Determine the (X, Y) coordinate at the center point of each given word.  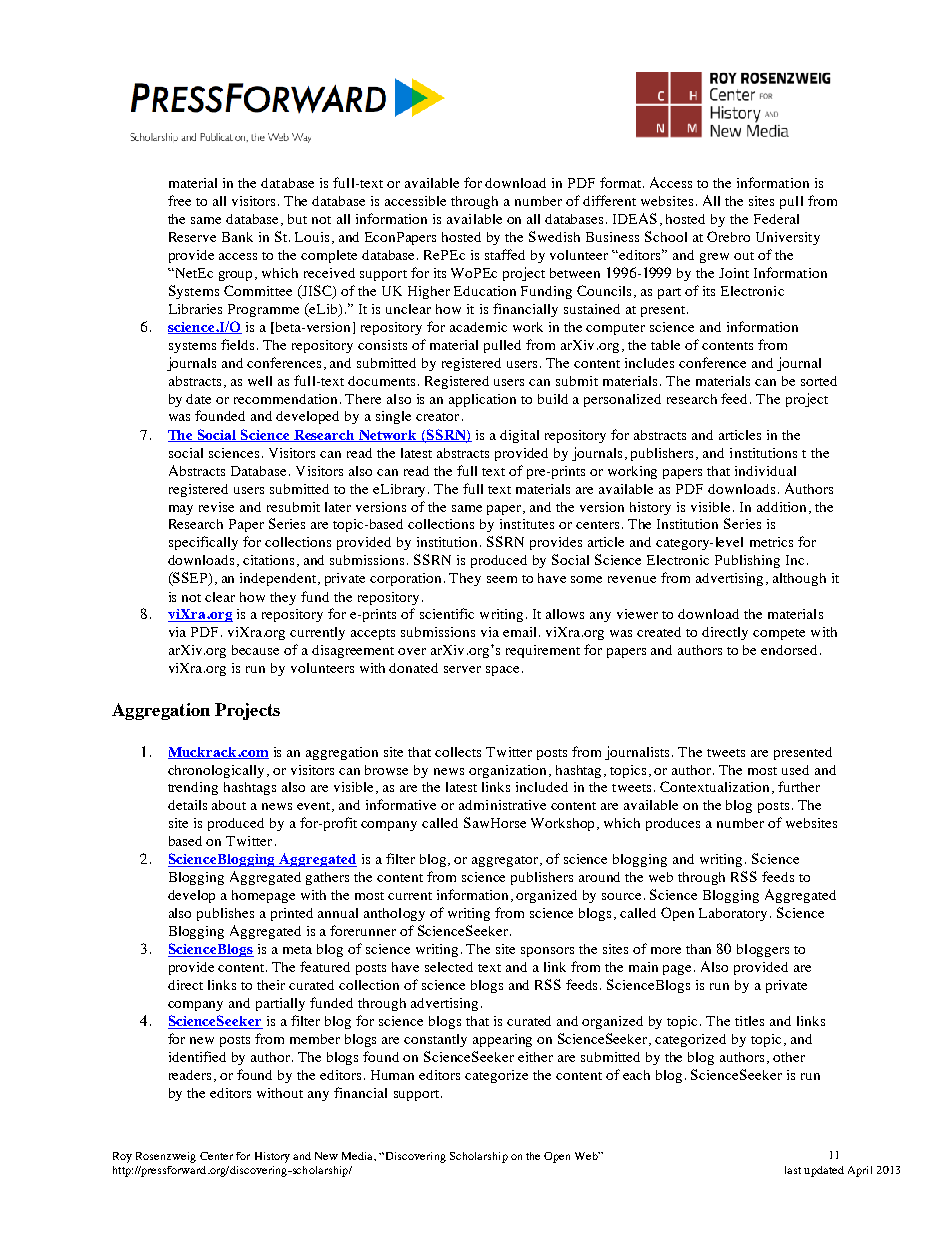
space (502, 671)
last (793, 1170)
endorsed (789, 650)
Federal (776, 219)
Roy (122, 1157)
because (255, 650)
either (535, 1057)
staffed (505, 254)
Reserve (192, 237)
